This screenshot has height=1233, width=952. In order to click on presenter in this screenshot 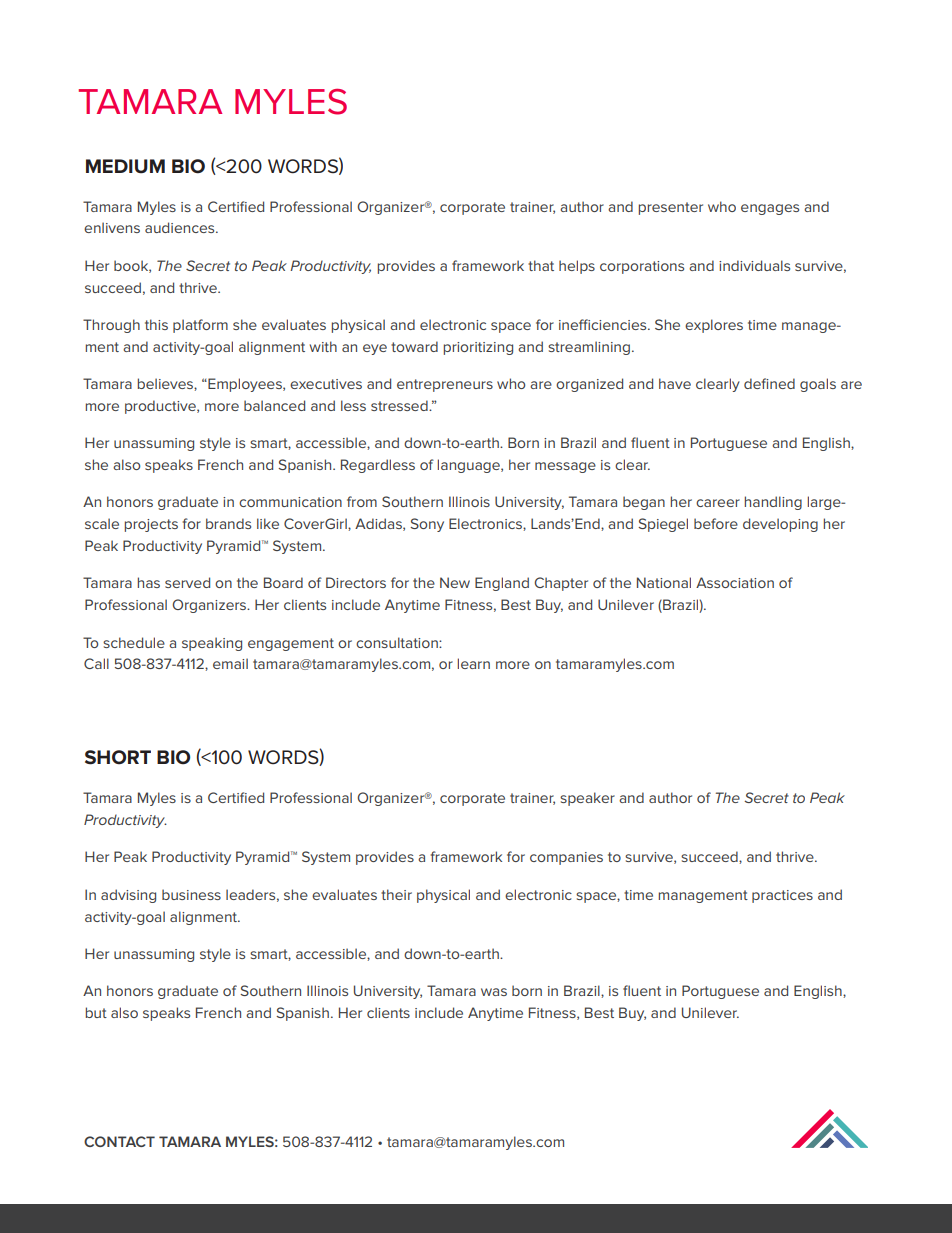, I will do `click(670, 208)`.
